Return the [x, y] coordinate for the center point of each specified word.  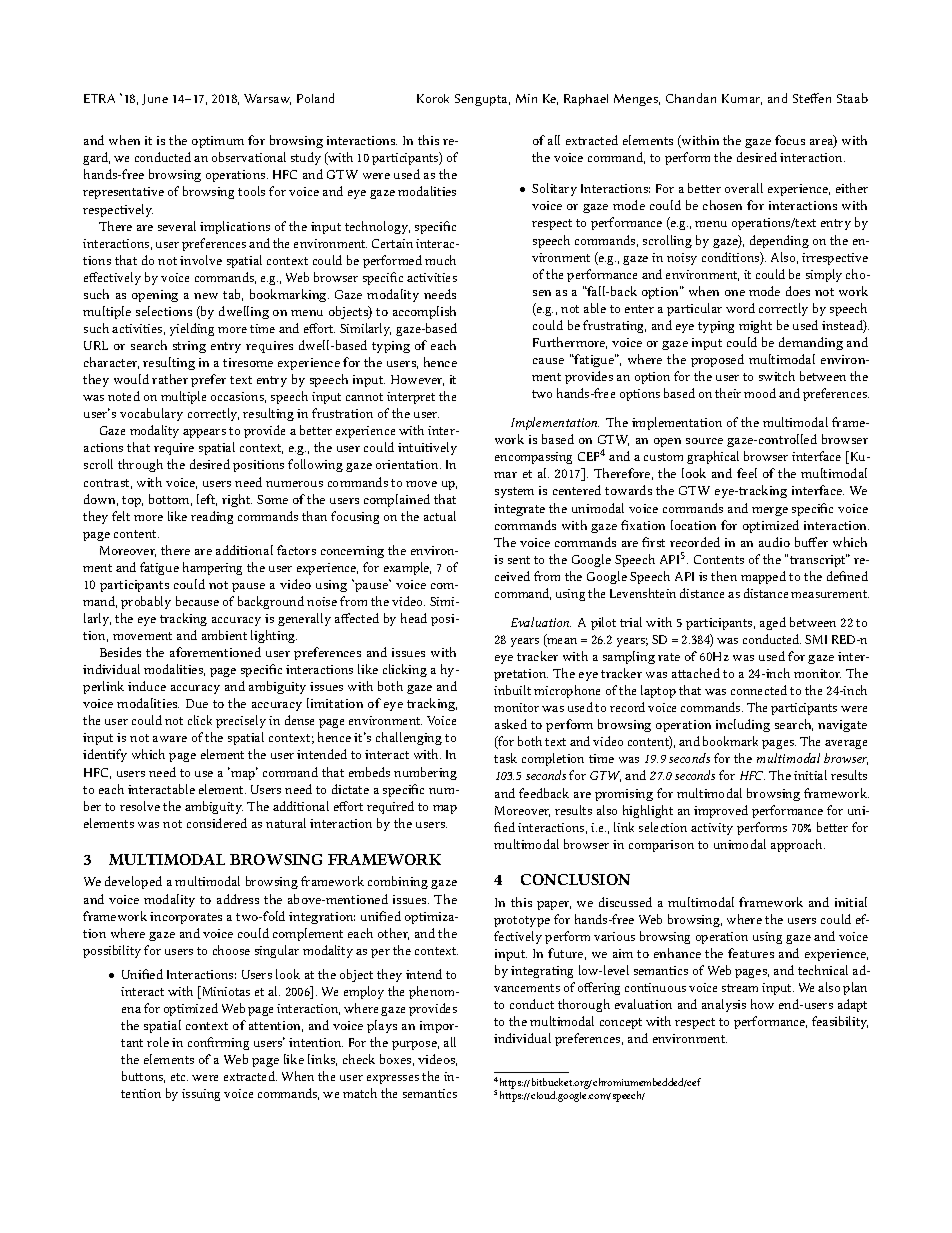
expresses [393, 1079]
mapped [763, 577]
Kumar [742, 99]
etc [179, 1077]
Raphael [586, 100]
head [414, 618]
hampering [212, 568]
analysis [724, 1005]
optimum [218, 142]
